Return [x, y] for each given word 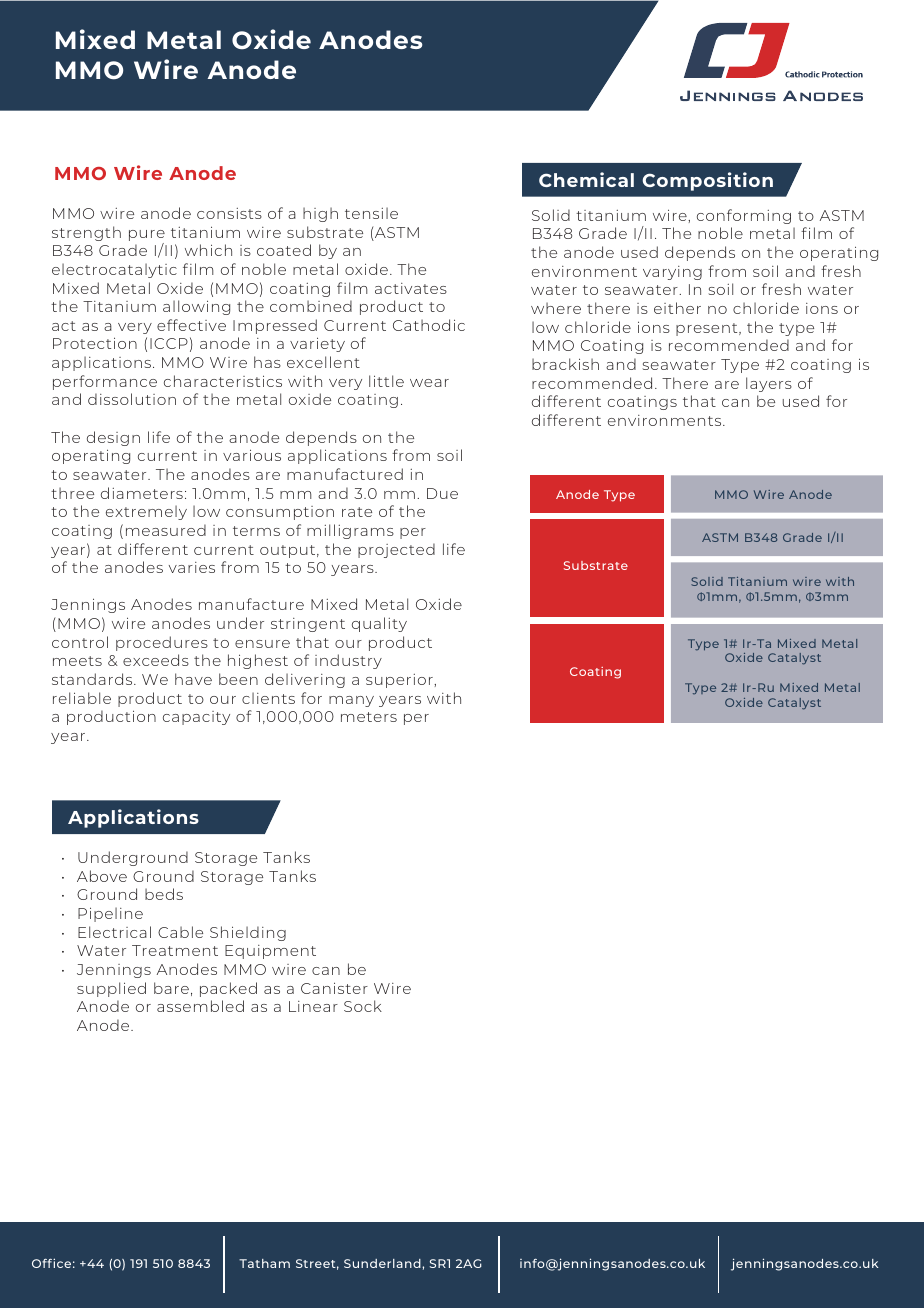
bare [171, 988]
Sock [363, 1006]
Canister [334, 988]
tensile [371, 213]
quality [379, 624]
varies [192, 567]
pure [147, 237]
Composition [707, 181]
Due [442, 493]
